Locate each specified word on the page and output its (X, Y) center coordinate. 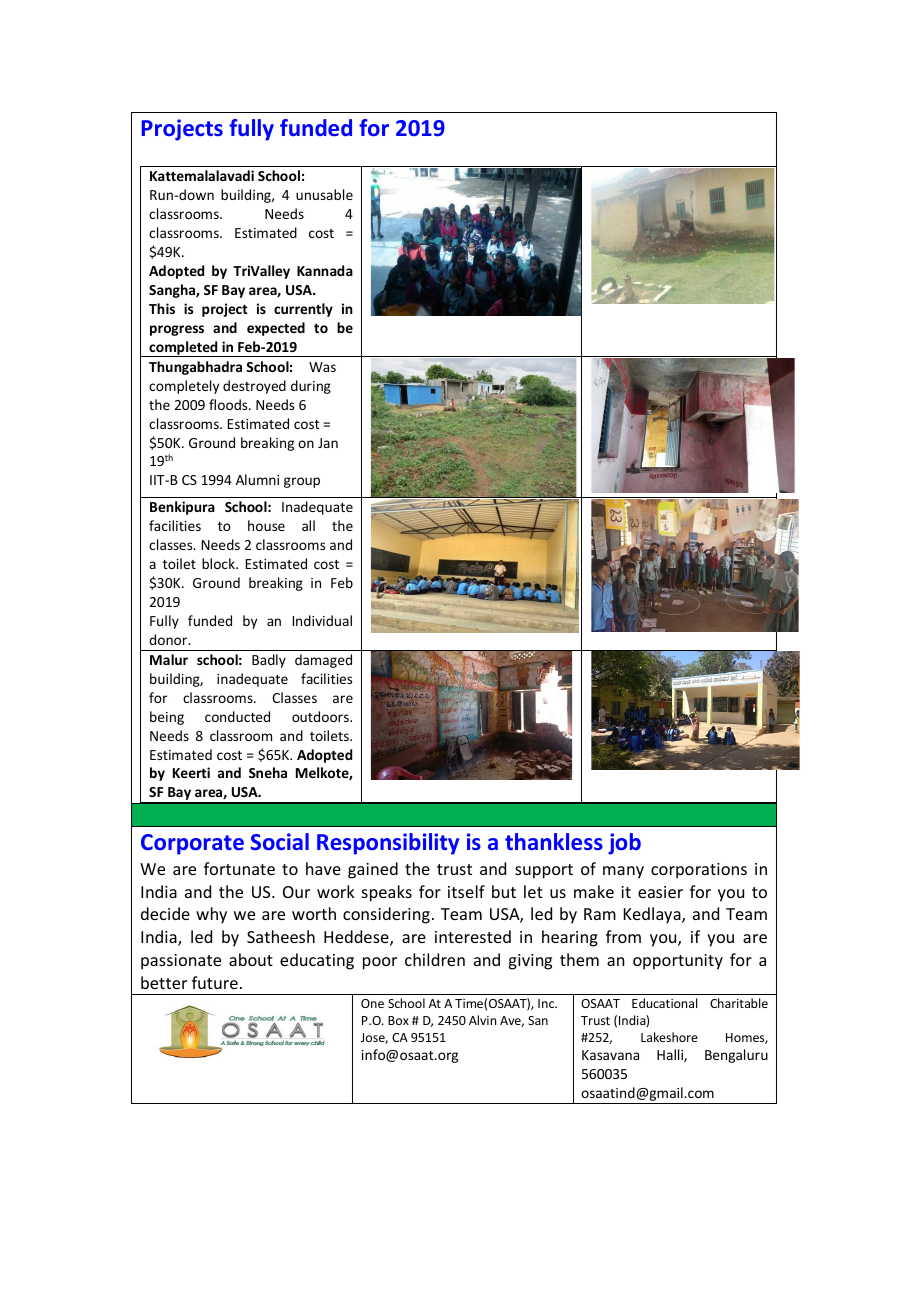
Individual (322, 620)
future (215, 982)
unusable (324, 194)
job (624, 844)
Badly (269, 661)
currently (303, 310)
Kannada (325, 270)
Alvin (482, 1020)
